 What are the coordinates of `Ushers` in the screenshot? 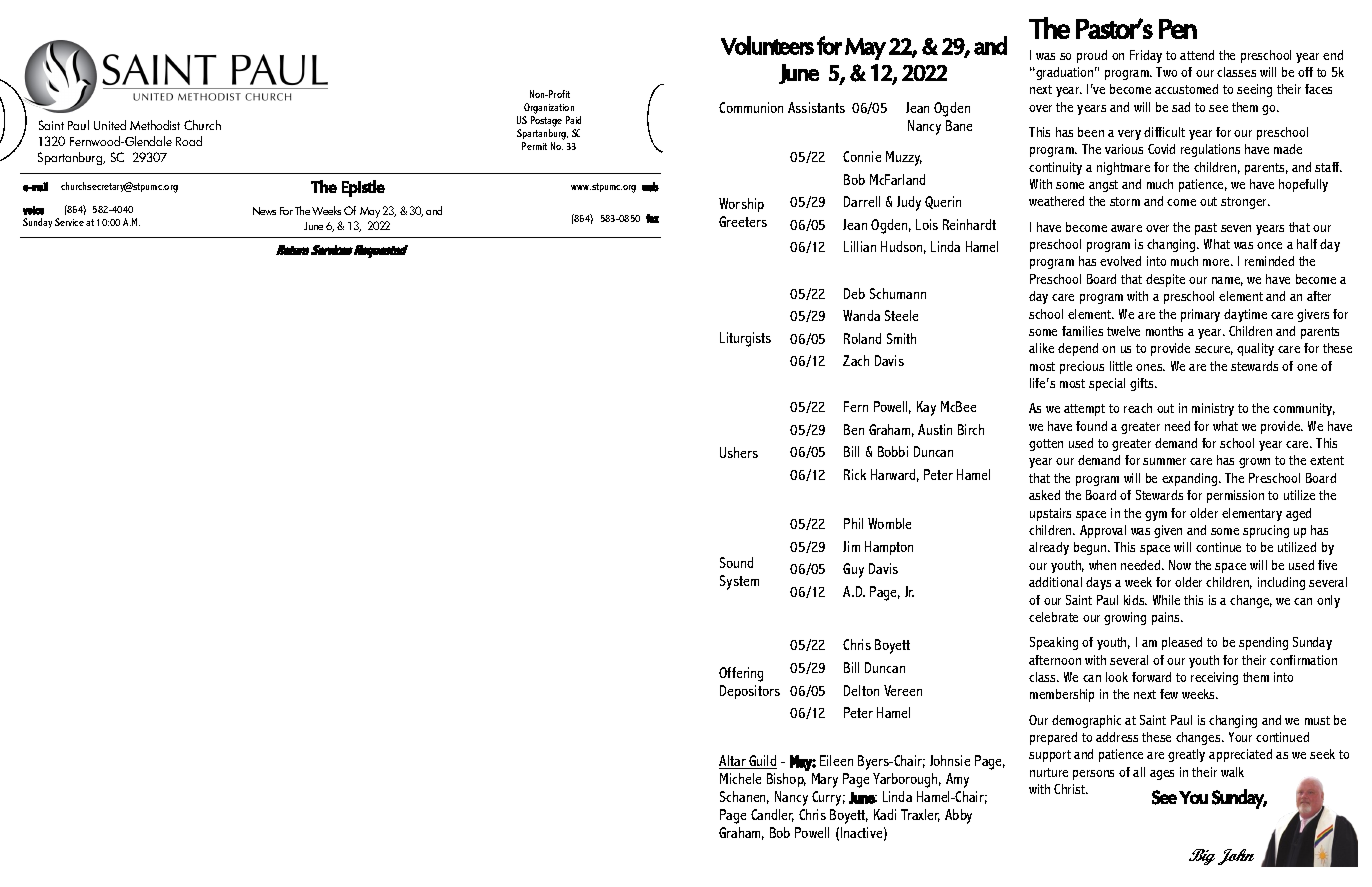 It's located at (739, 452).
